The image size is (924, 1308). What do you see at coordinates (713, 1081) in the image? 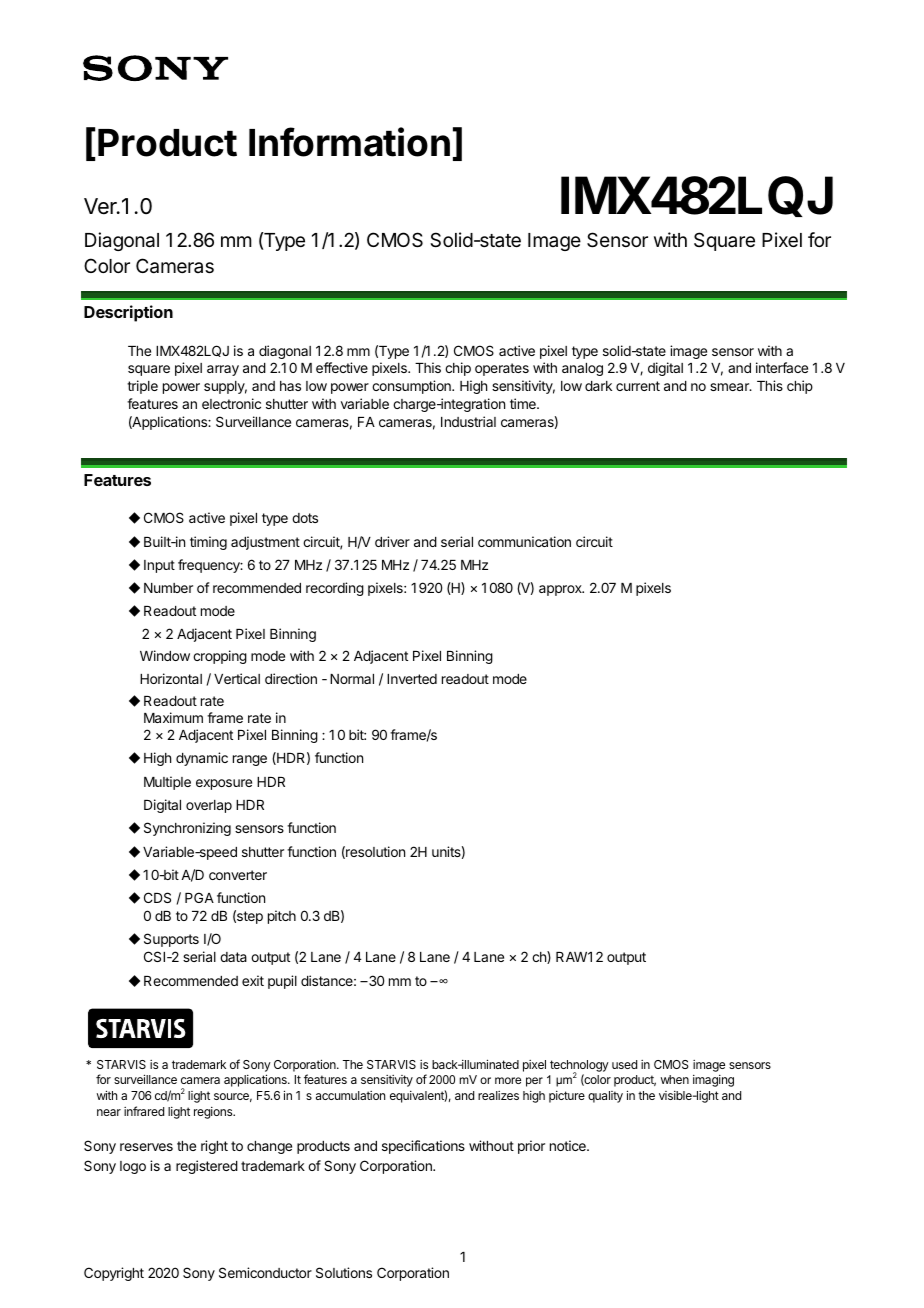
I see `imaging` at bounding box center [713, 1081].
